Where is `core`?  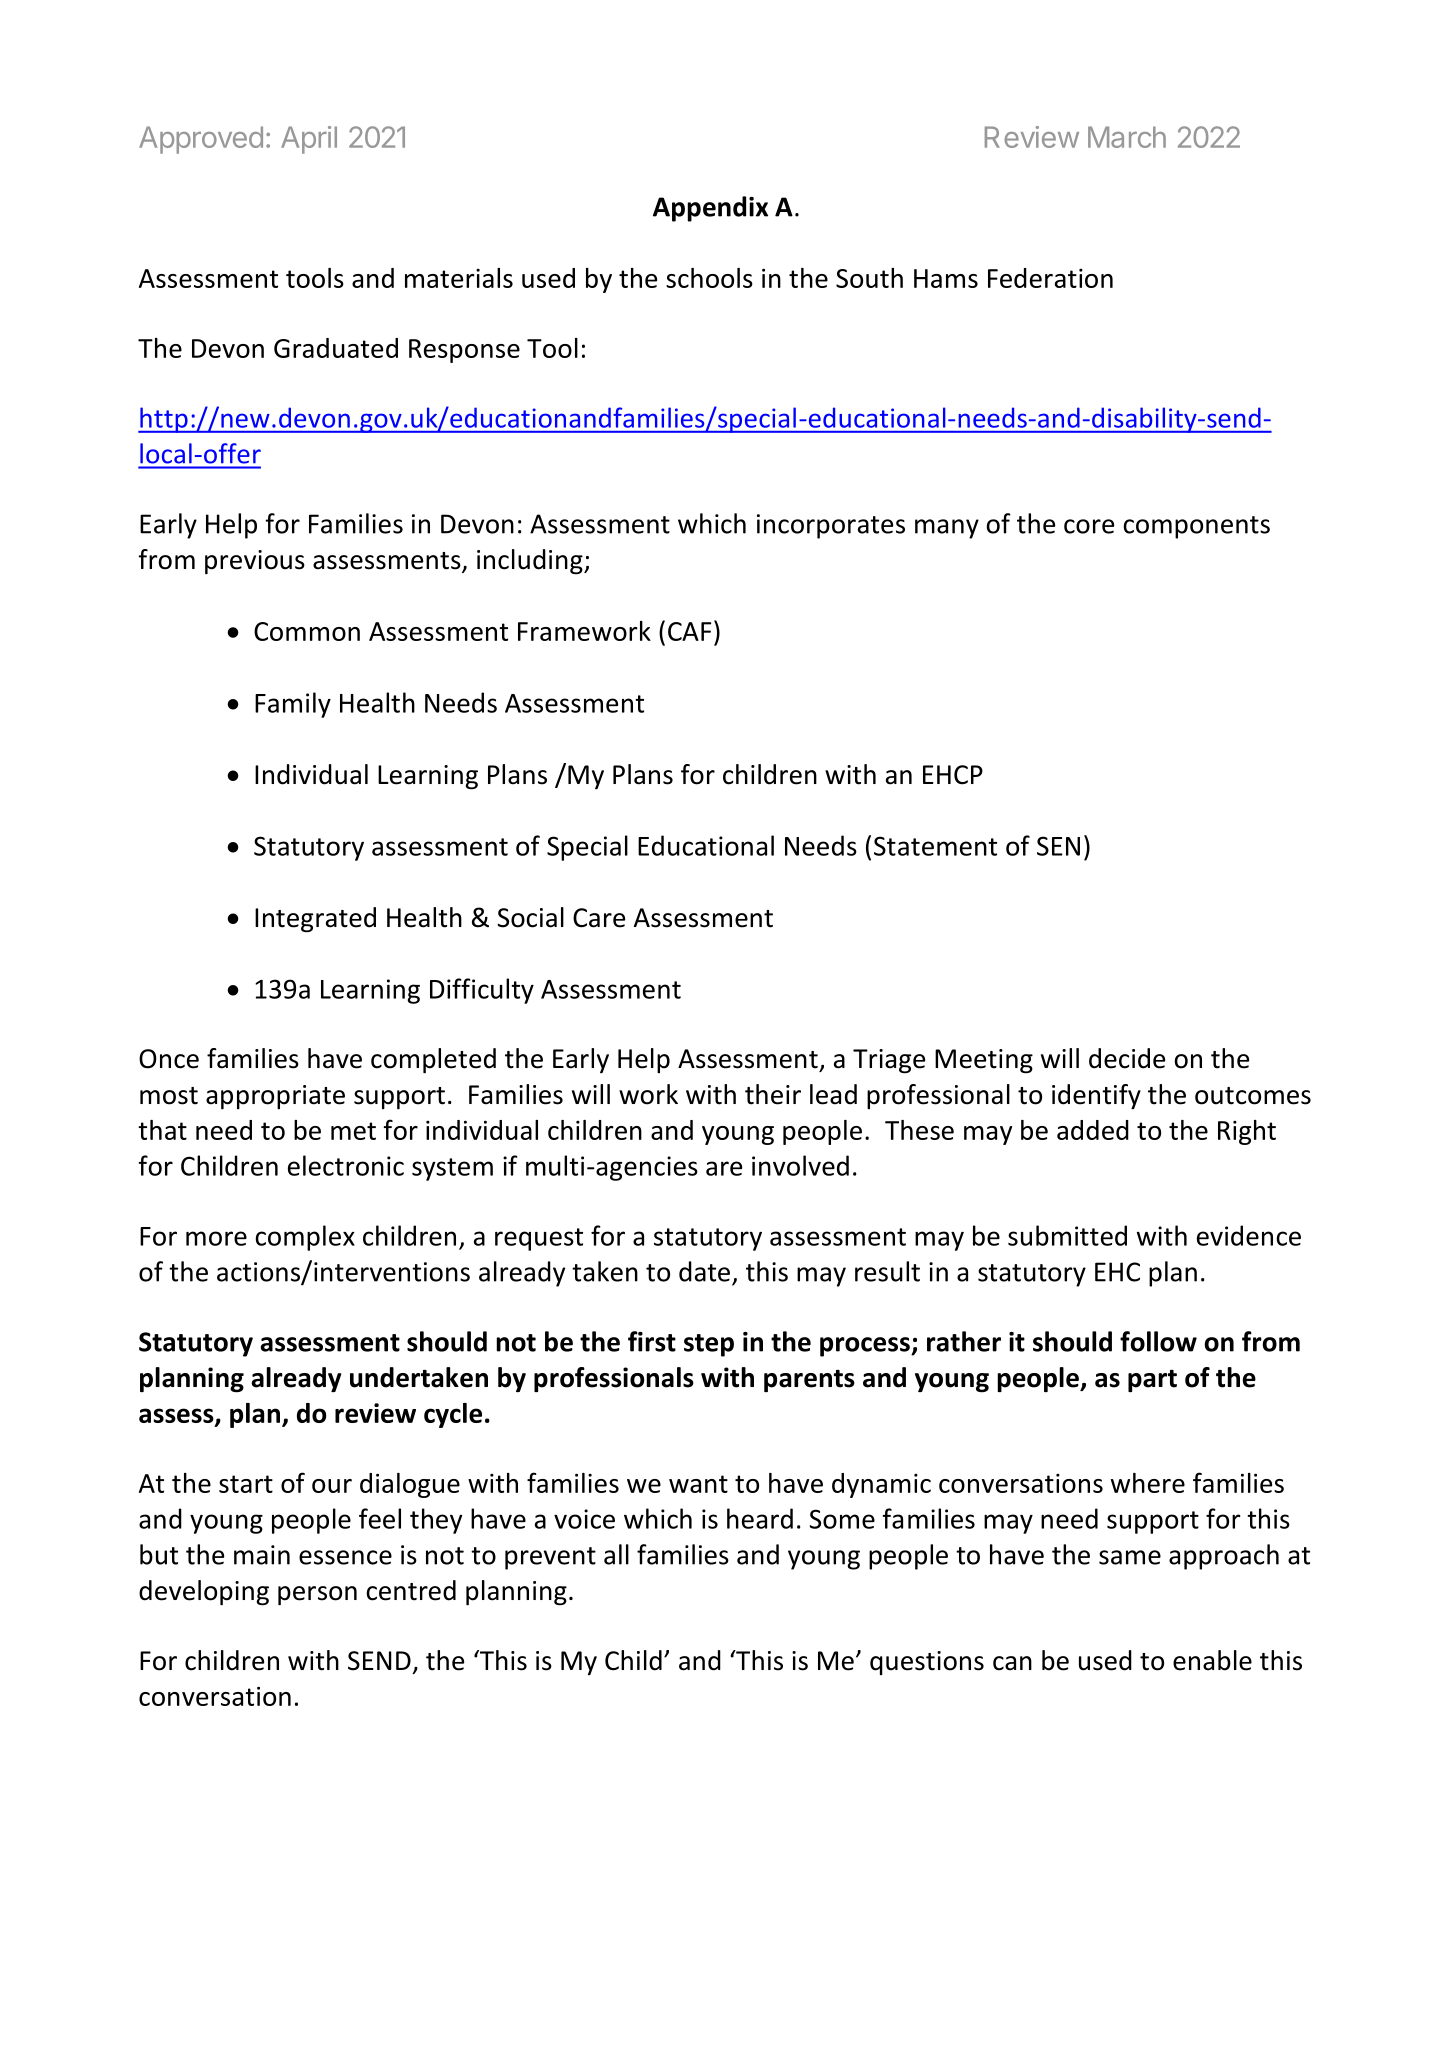
core is located at coordinates (1089, 526).
